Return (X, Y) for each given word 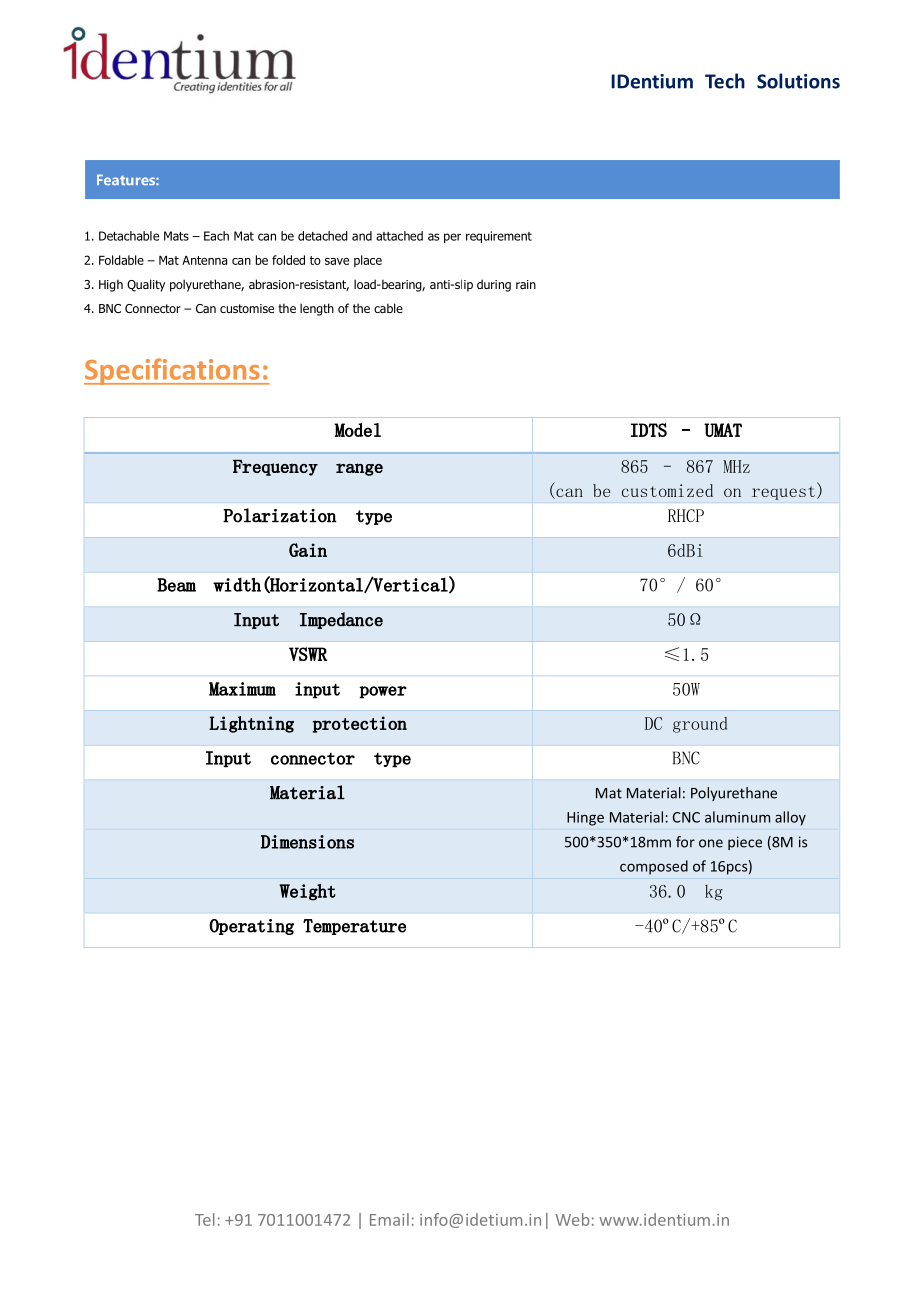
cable (388, 308)
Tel (205, 1219)
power (383, 692)
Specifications (173, 371)
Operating (251, 927)
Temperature (354, 927)
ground (700, 725)
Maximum (242, 689)
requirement (499, 237)
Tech (725, 81)
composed (654, 867)
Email (389, 1219)
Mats (176, 236)
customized (667, 490)
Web (573, 1219)
